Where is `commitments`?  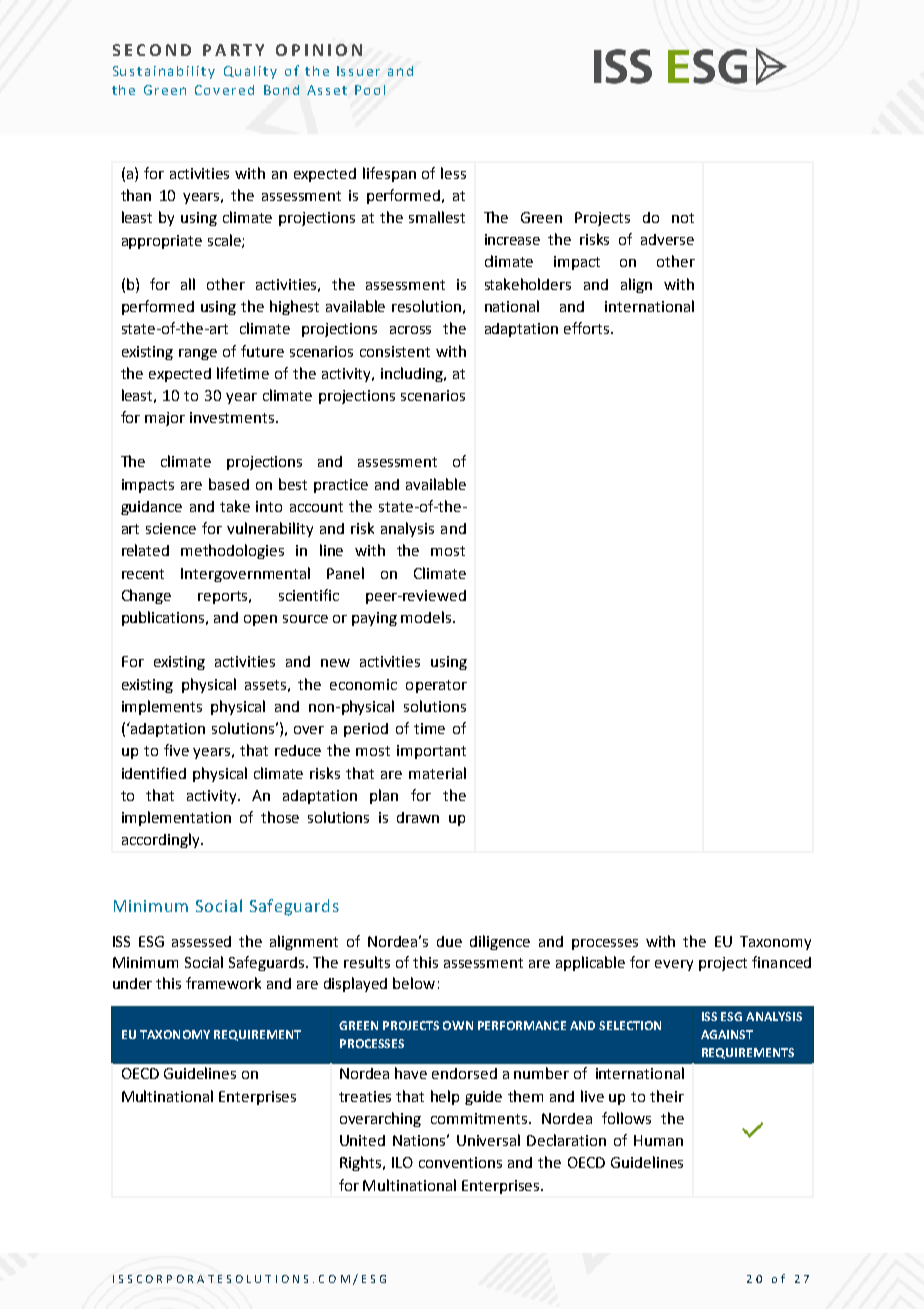 commitments is located at coordinates (480, 1118).
